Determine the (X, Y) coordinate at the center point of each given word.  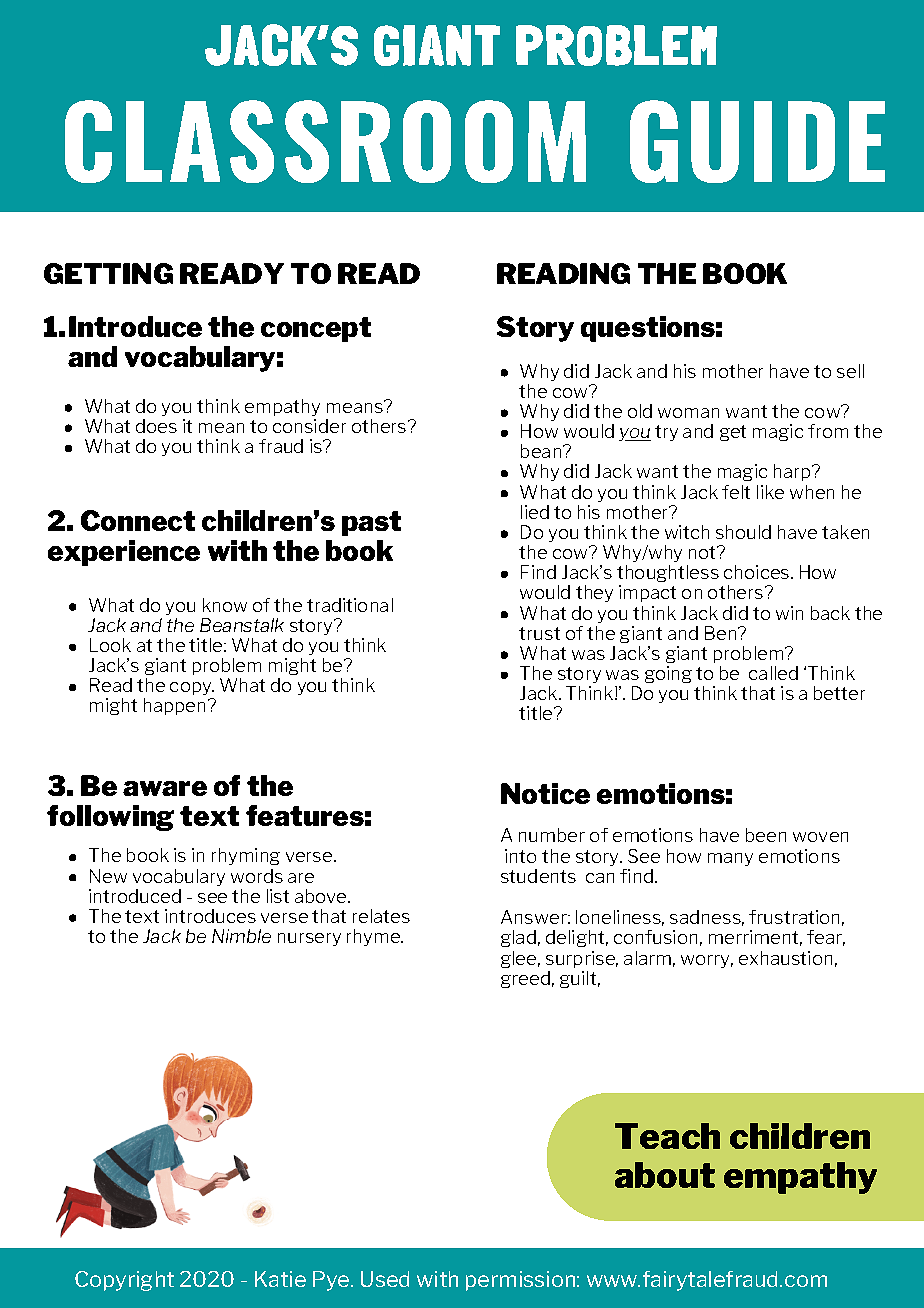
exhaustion (785, 958)
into (520, 856)
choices (758, 572)
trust (539, 633)
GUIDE (757, 141)
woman (688, 413)
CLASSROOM (325, 141)
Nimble (241, 936)
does (156, 426)
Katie (280, 1279)
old (640, 411)
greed (525, 979)
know (225, 605)
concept (316, 329)
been (766, 835)
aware (165, 788)
